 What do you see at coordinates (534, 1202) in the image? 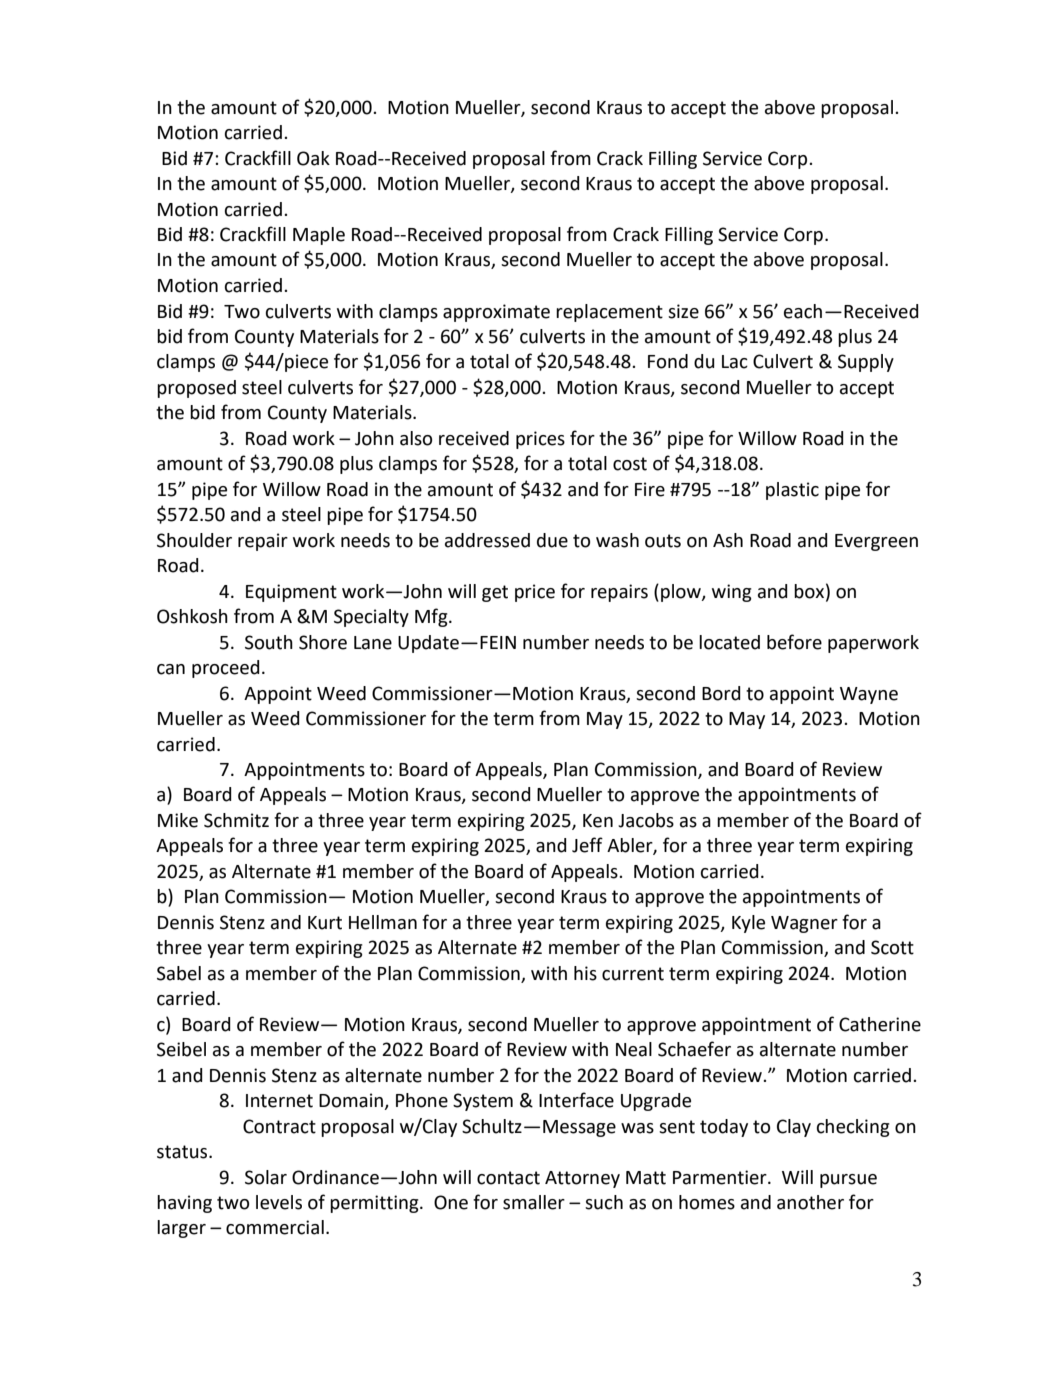
I see `smaller` at bounding box center [534, 1202].
